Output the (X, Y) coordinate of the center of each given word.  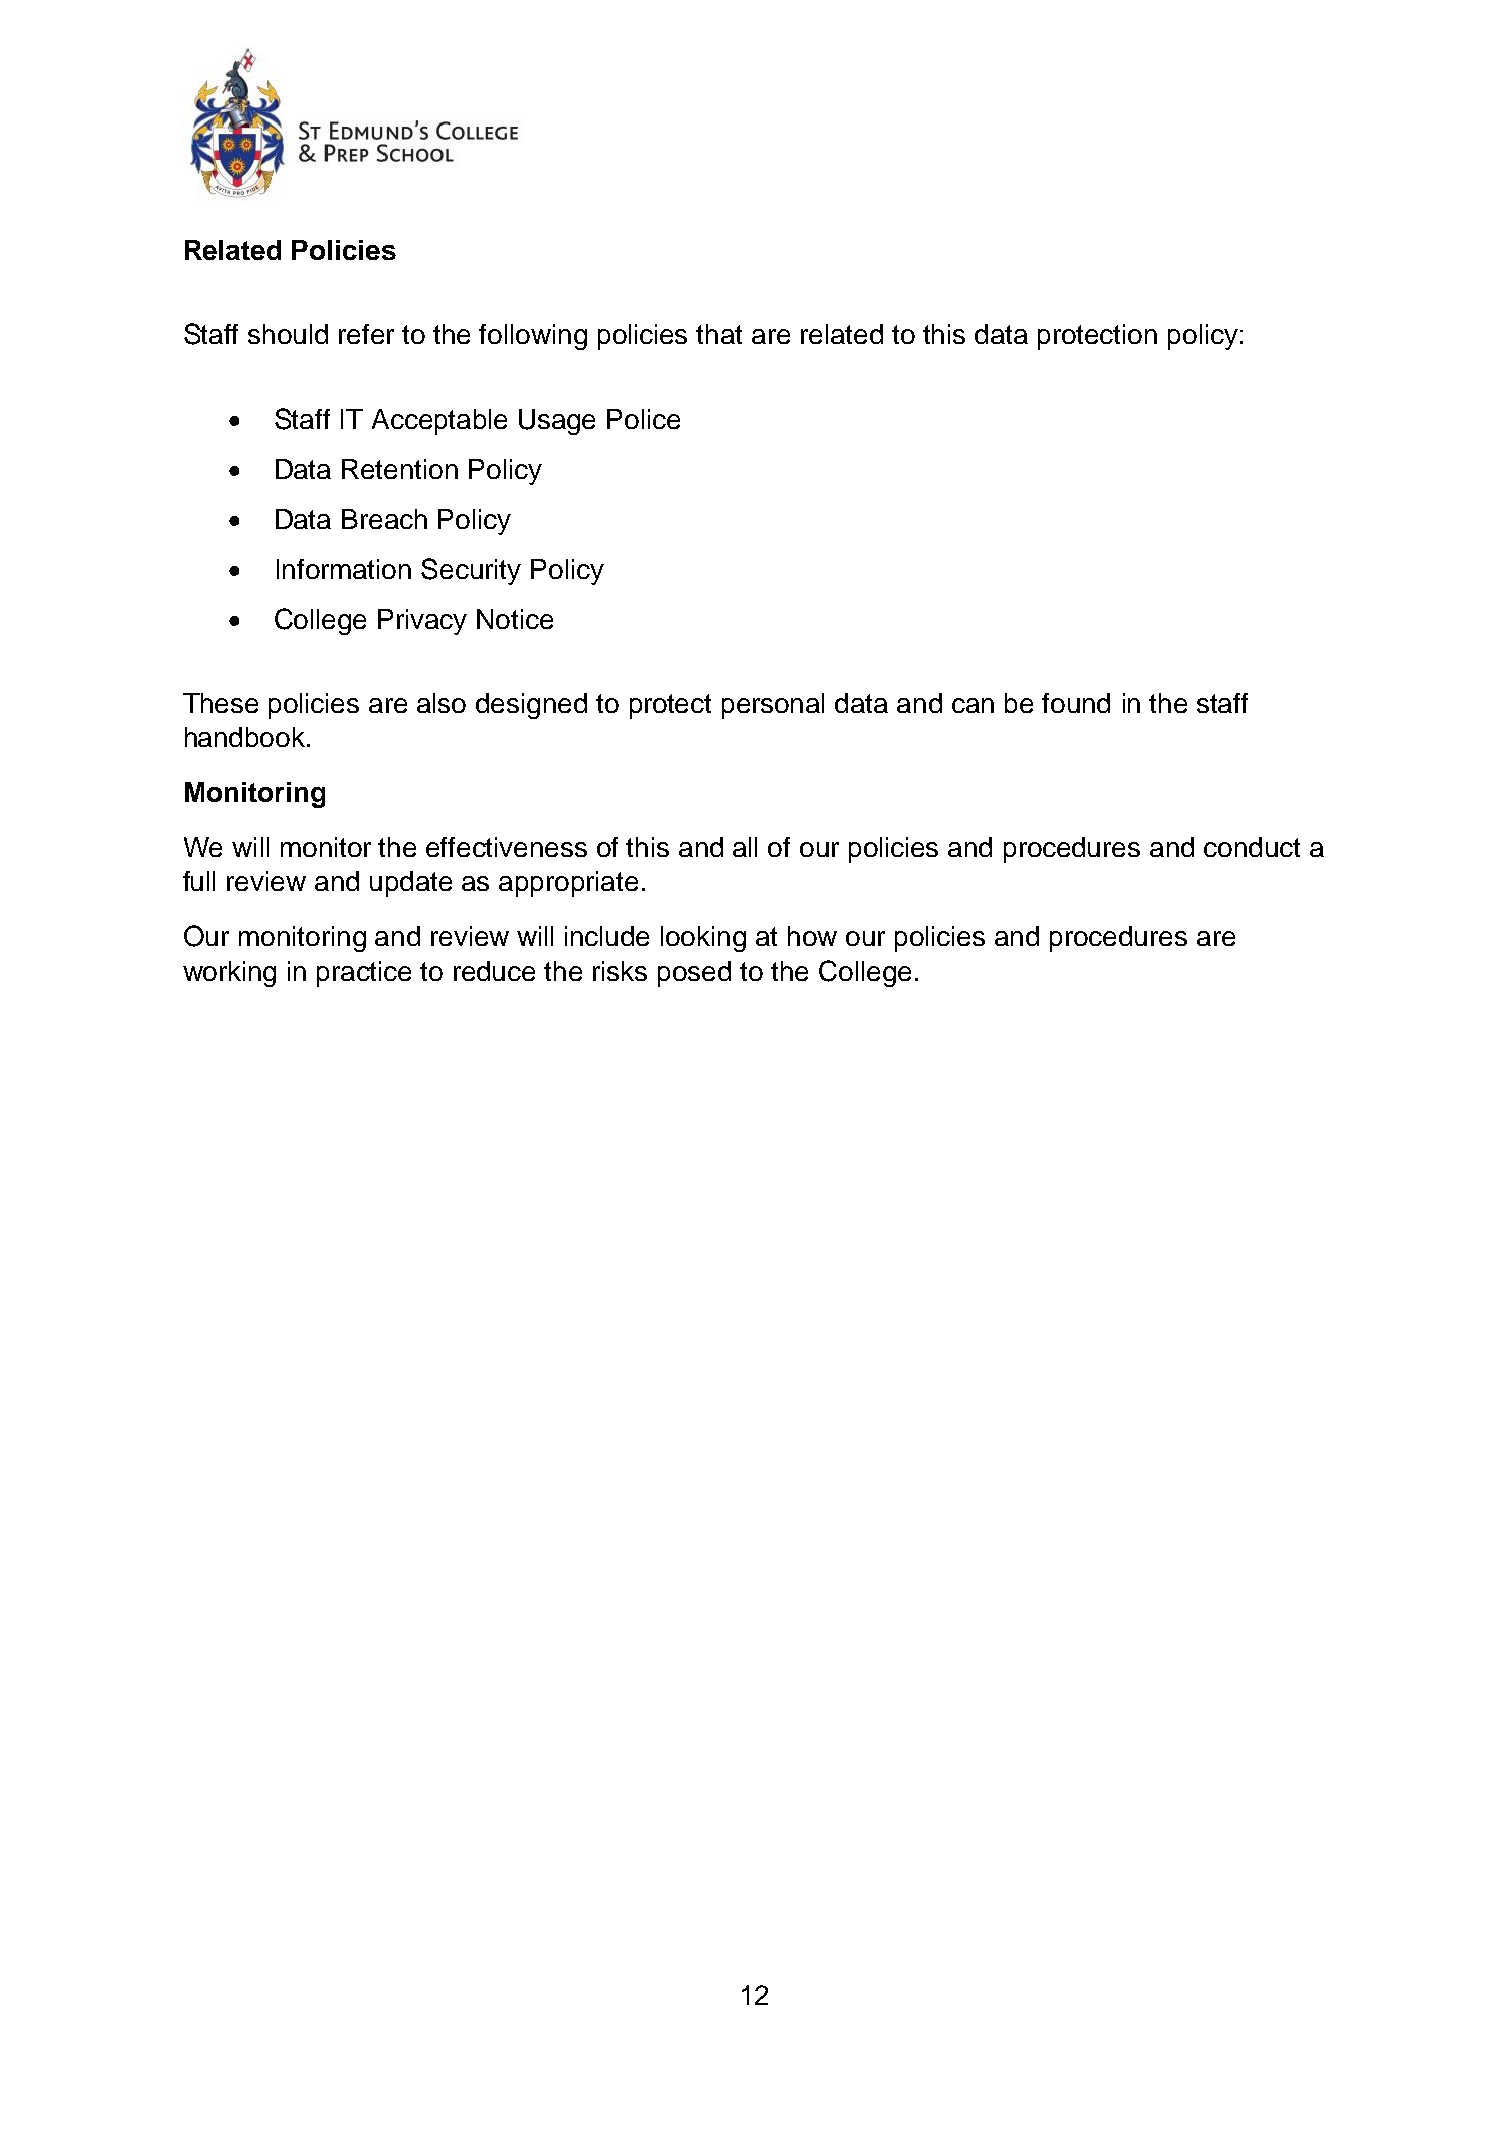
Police (643, 419)
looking (703, 939)
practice (364, 974)
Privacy (422, 622)
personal (773, 706)
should (288, 334)
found (1076, 703)
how (812, 936)
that (719, 334)
